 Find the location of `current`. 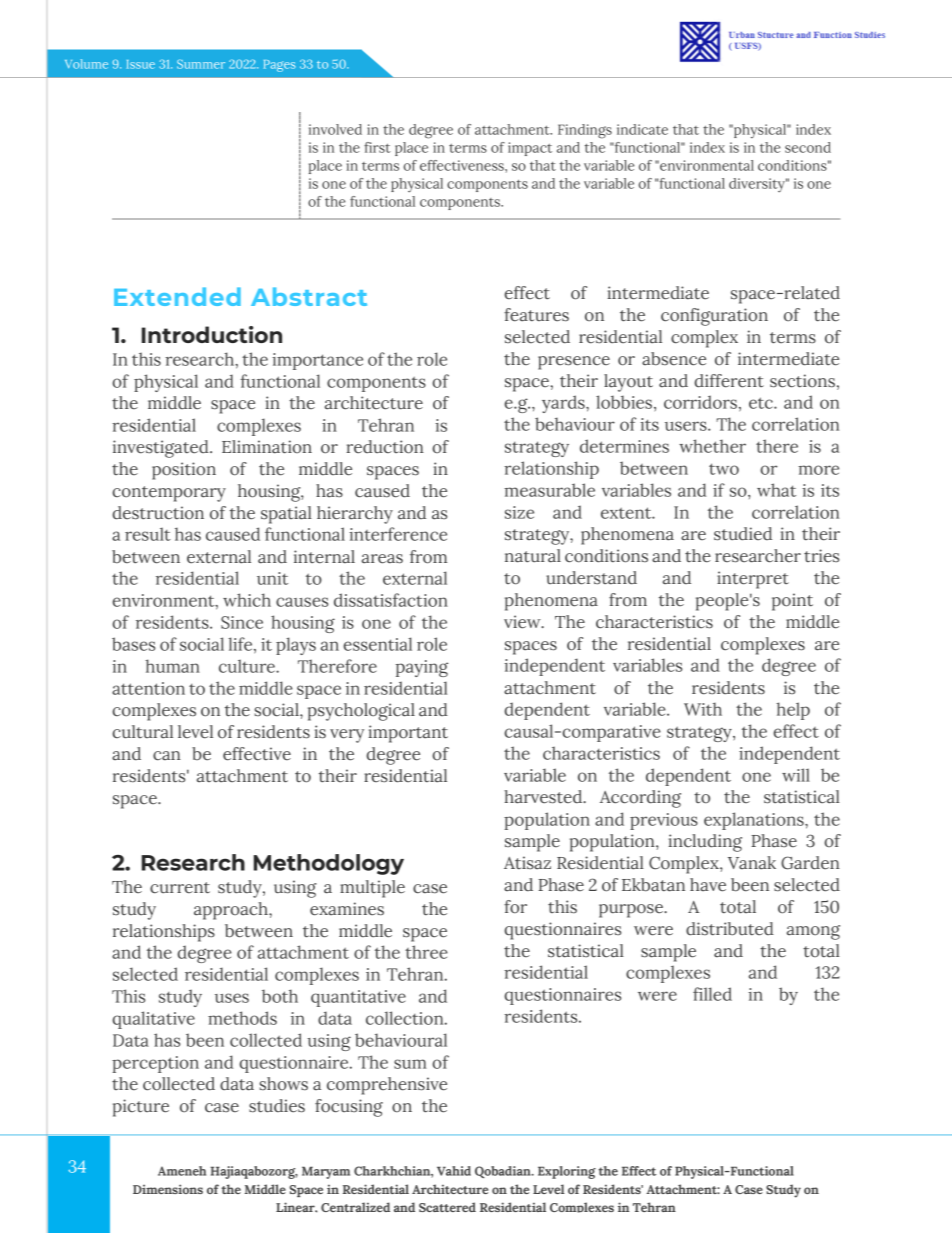

current is located at coordinates (180, 888).
